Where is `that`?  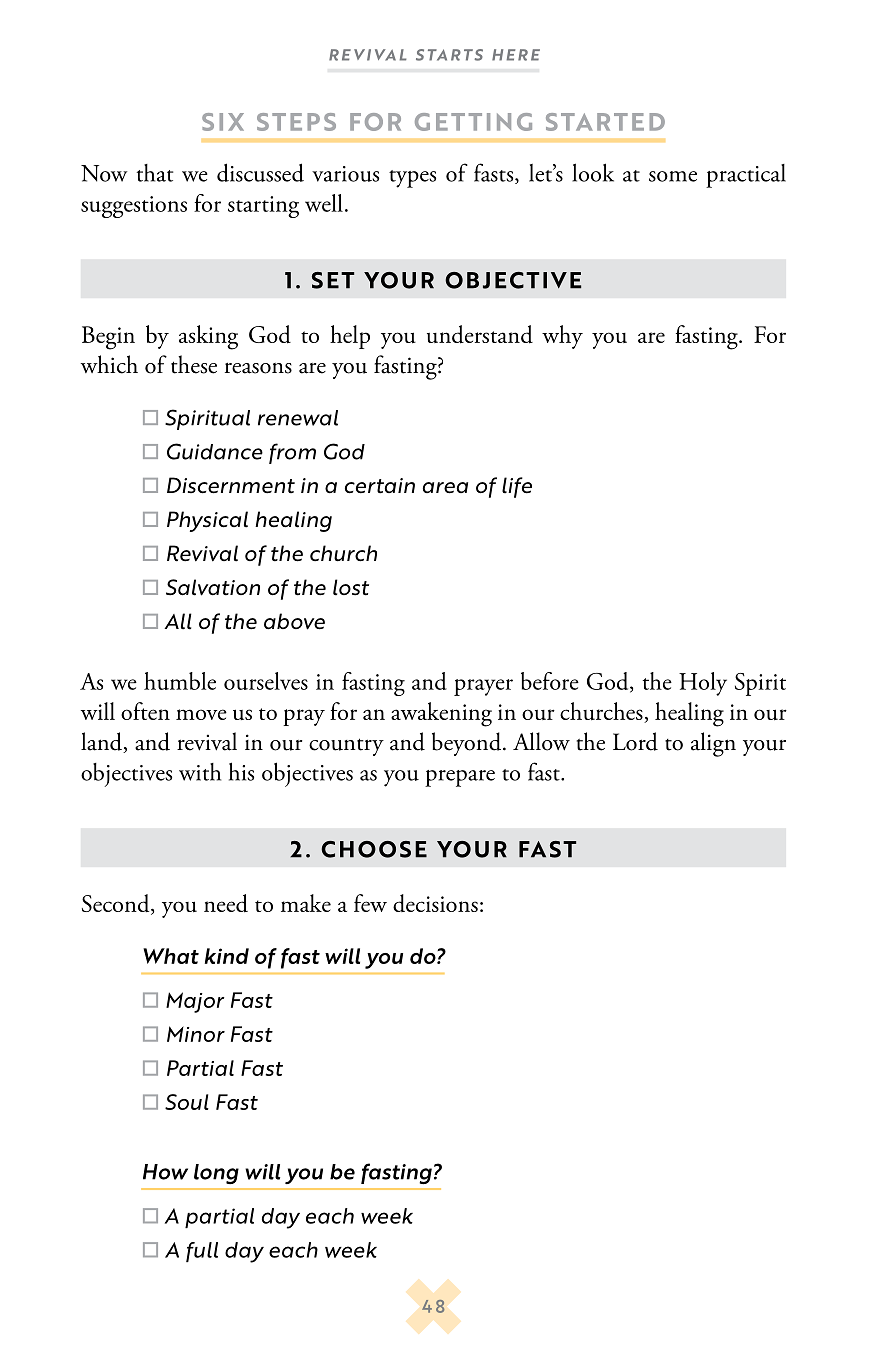
that is located at coordinates (155, 173).
